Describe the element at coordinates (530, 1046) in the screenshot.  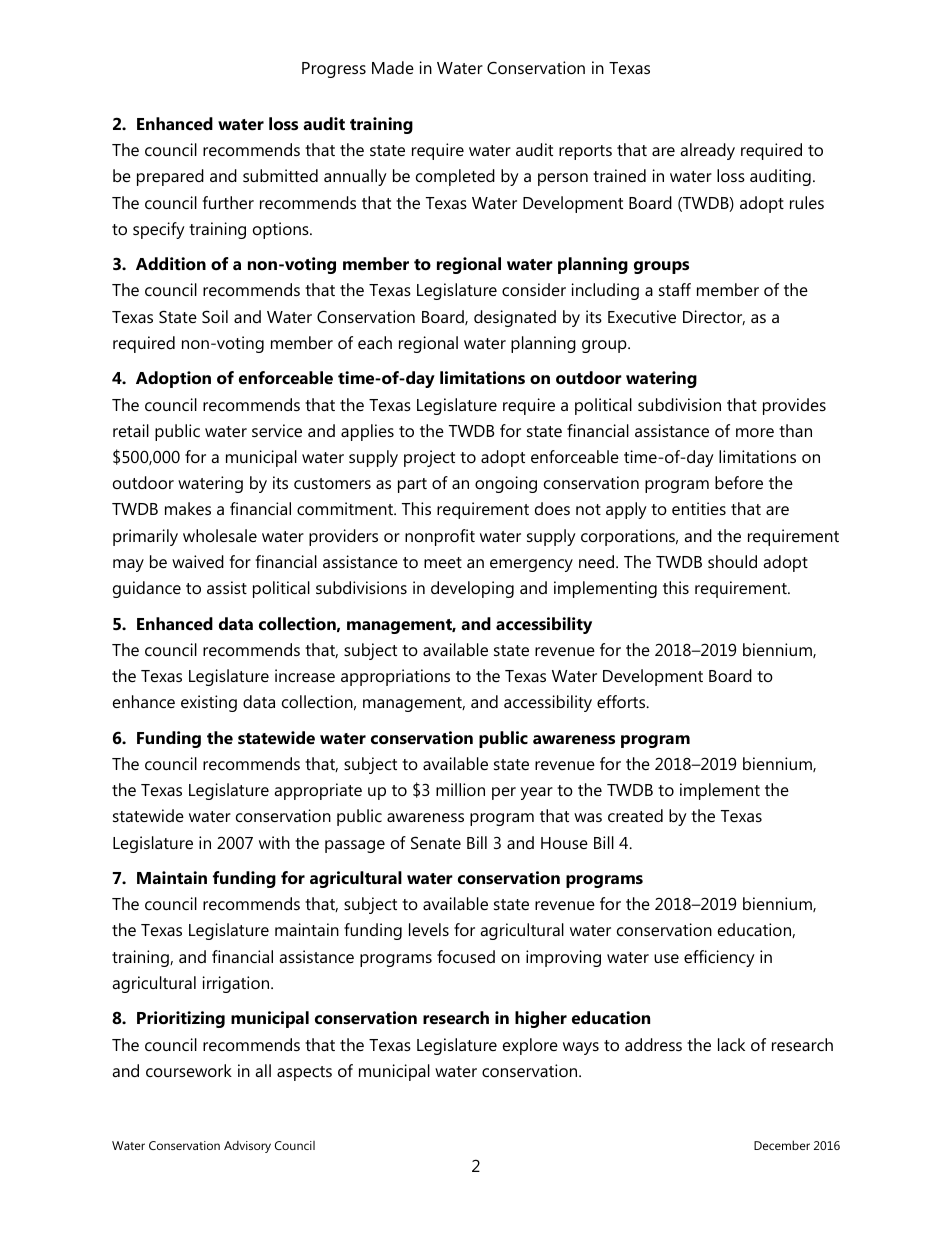
I see `explore` at that location.
